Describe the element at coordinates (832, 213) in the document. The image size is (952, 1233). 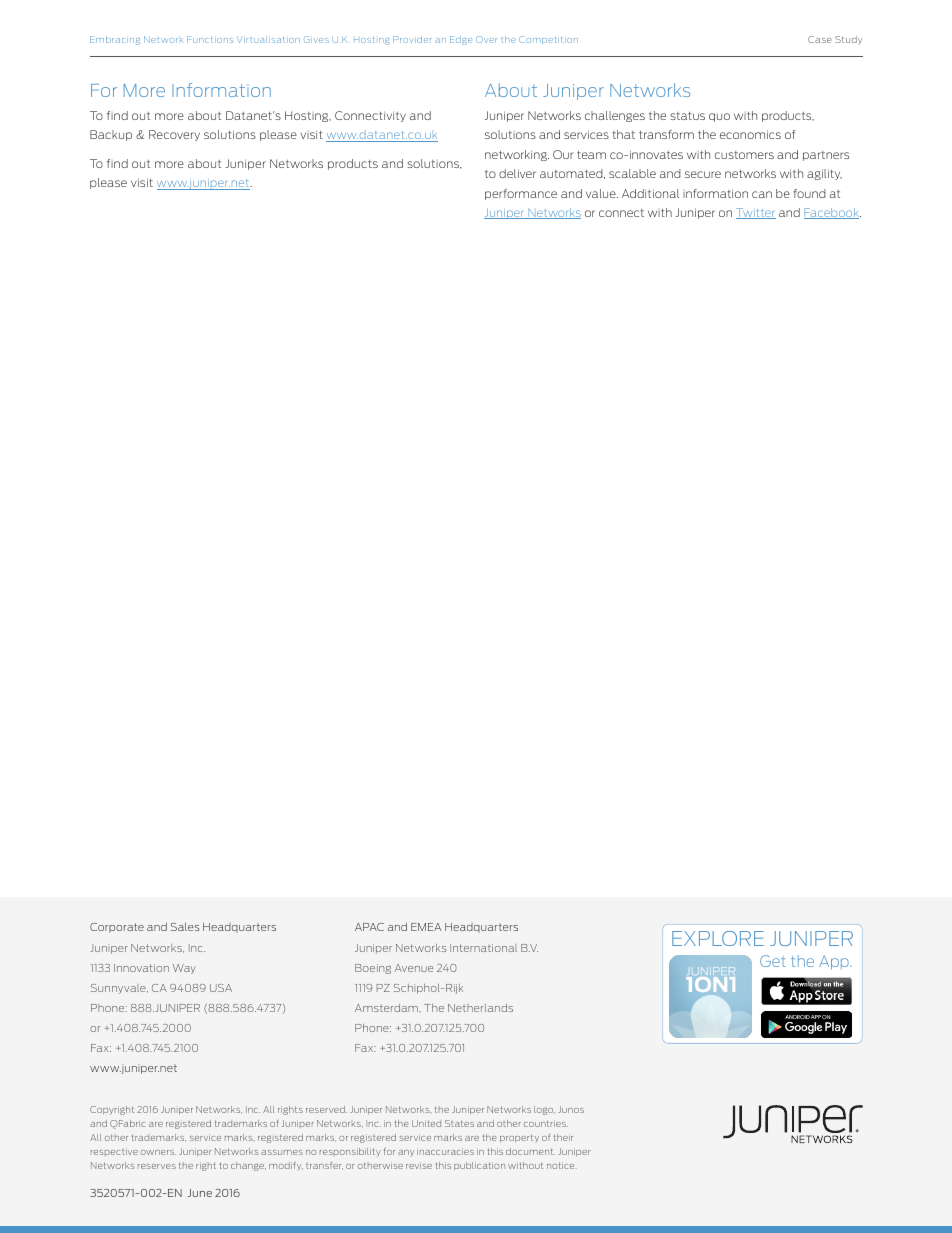
I see `Facebook` at that location.
